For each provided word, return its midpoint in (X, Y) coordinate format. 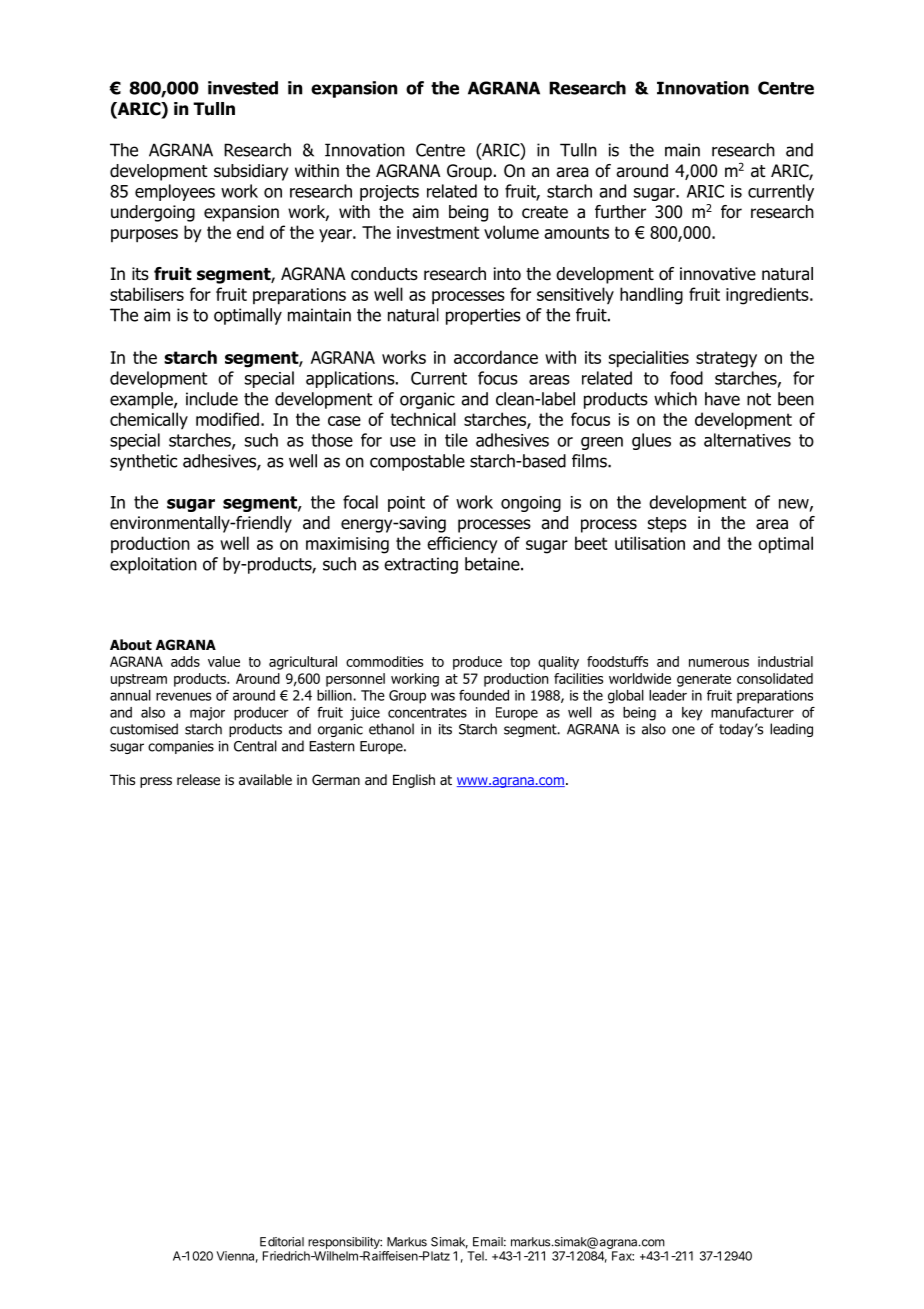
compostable (417, 462)
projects (389, 193)
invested (243, 88)
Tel (476, 1256)
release (198, 780)
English (414, 781)
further (620, 212)
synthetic (143, 462)
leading (791, 730)
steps (667, 525)
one (683, 730)
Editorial (282, 1242)
